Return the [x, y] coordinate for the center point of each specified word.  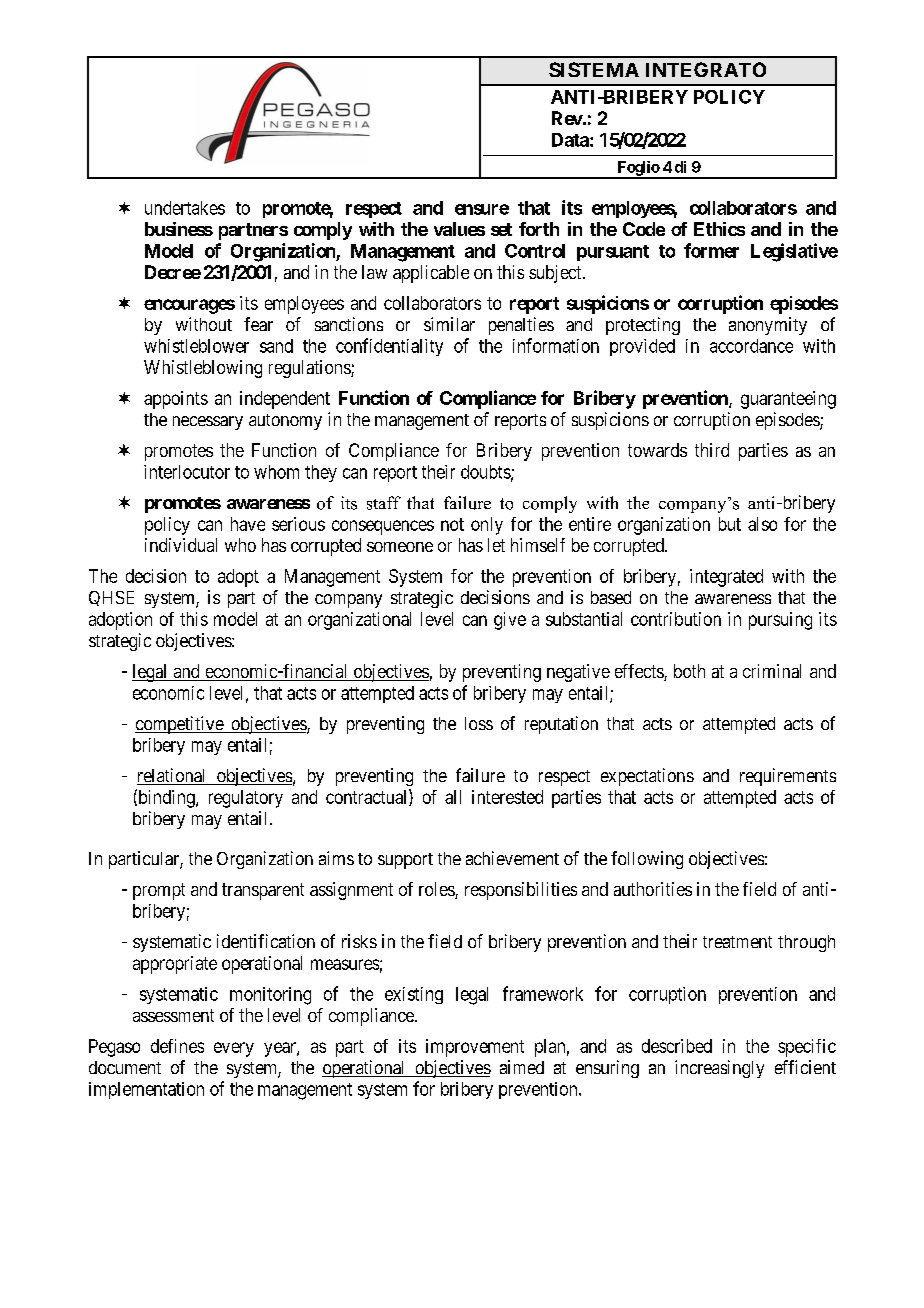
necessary [208, 423]
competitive [180, 725]
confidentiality [389, 347]
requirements [788, 777]
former [711, 250]
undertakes [185, 208]
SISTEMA [594, 69]
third [712, 450]
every [234, 1049]
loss [479, 723]
